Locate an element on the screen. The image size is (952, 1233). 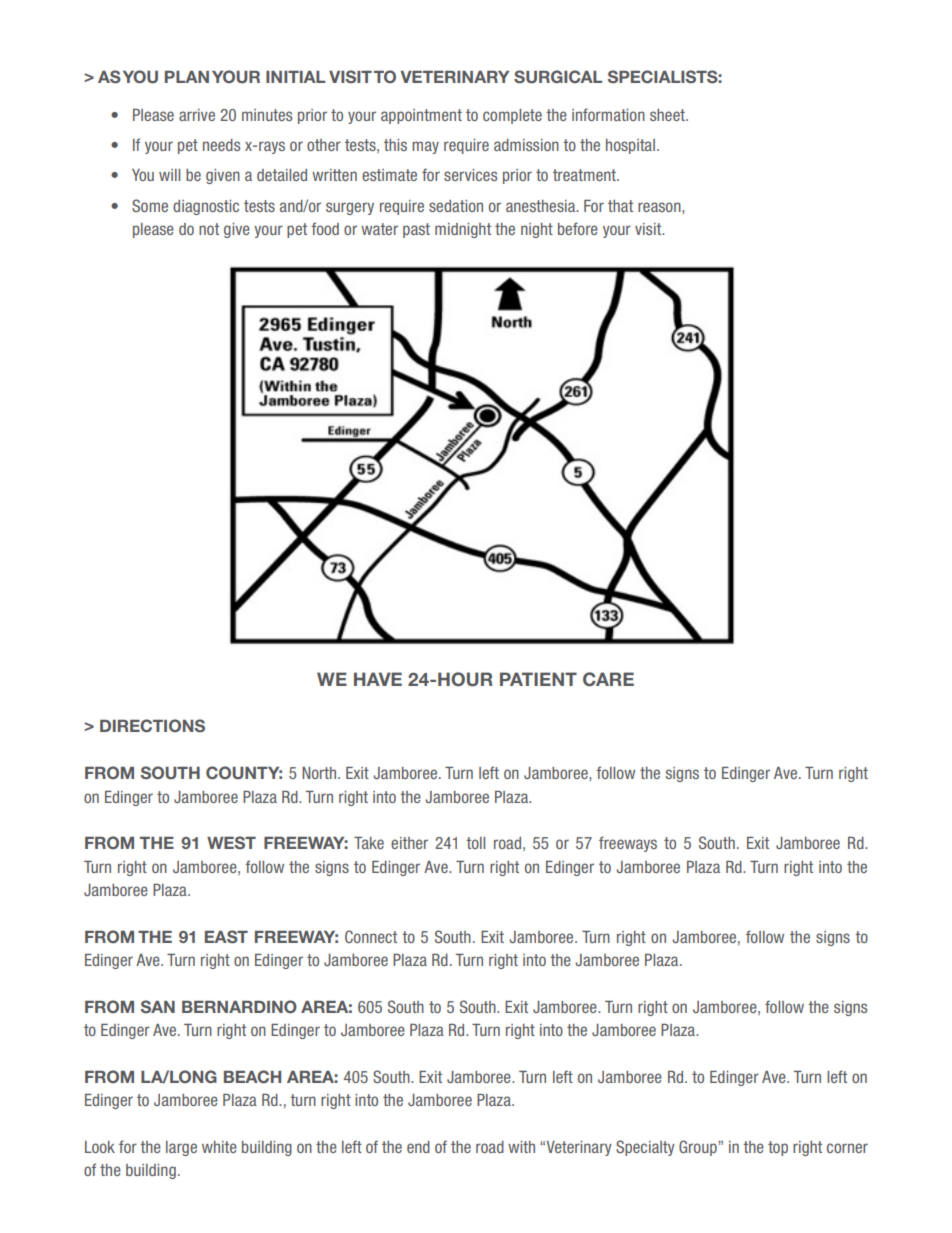
not is located at coordinates (209, 229).
